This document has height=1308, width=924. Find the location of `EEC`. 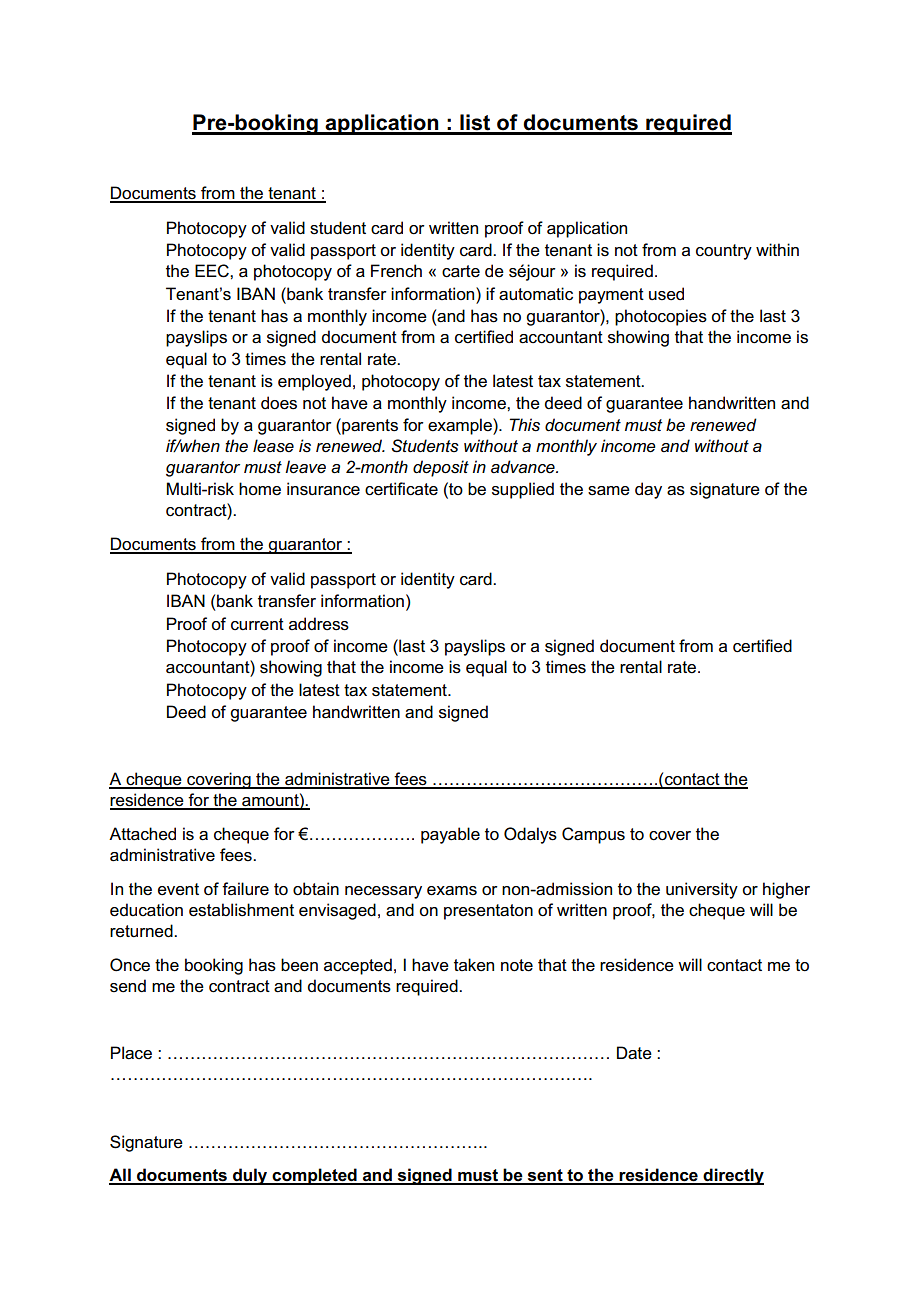

EEC is located at coordinates (213, 271).
